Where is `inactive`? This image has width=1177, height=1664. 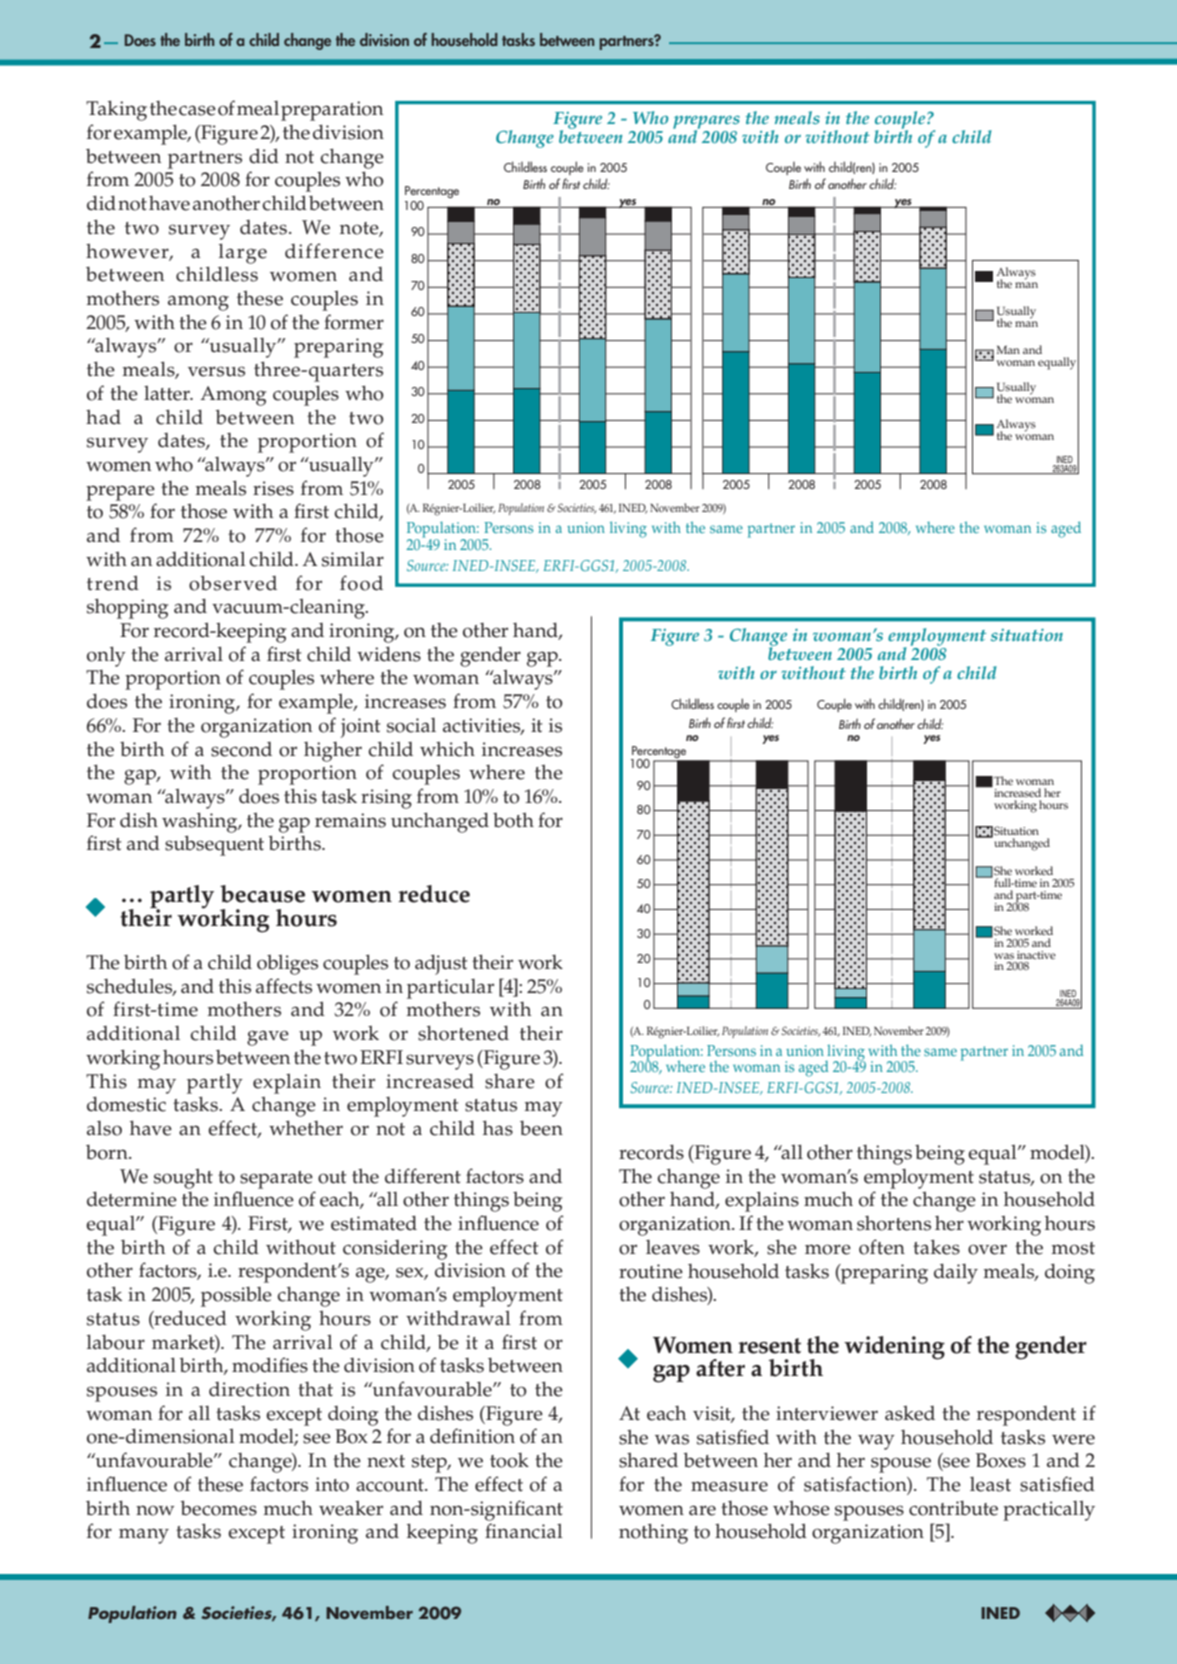 inactive is located at coordinates (1036, 955).
